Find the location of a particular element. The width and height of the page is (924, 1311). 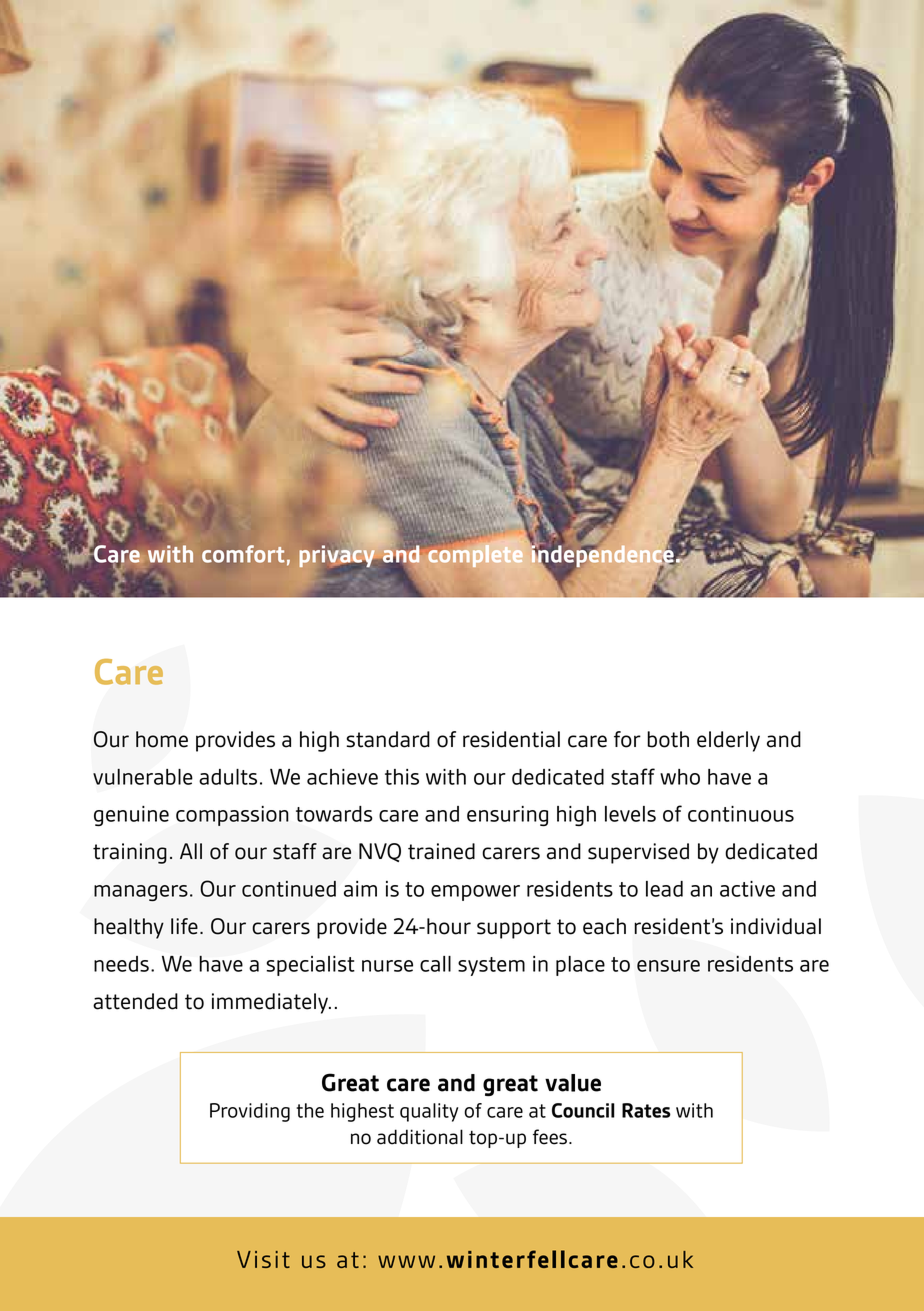

complete is located at coordinates (474, 555).
